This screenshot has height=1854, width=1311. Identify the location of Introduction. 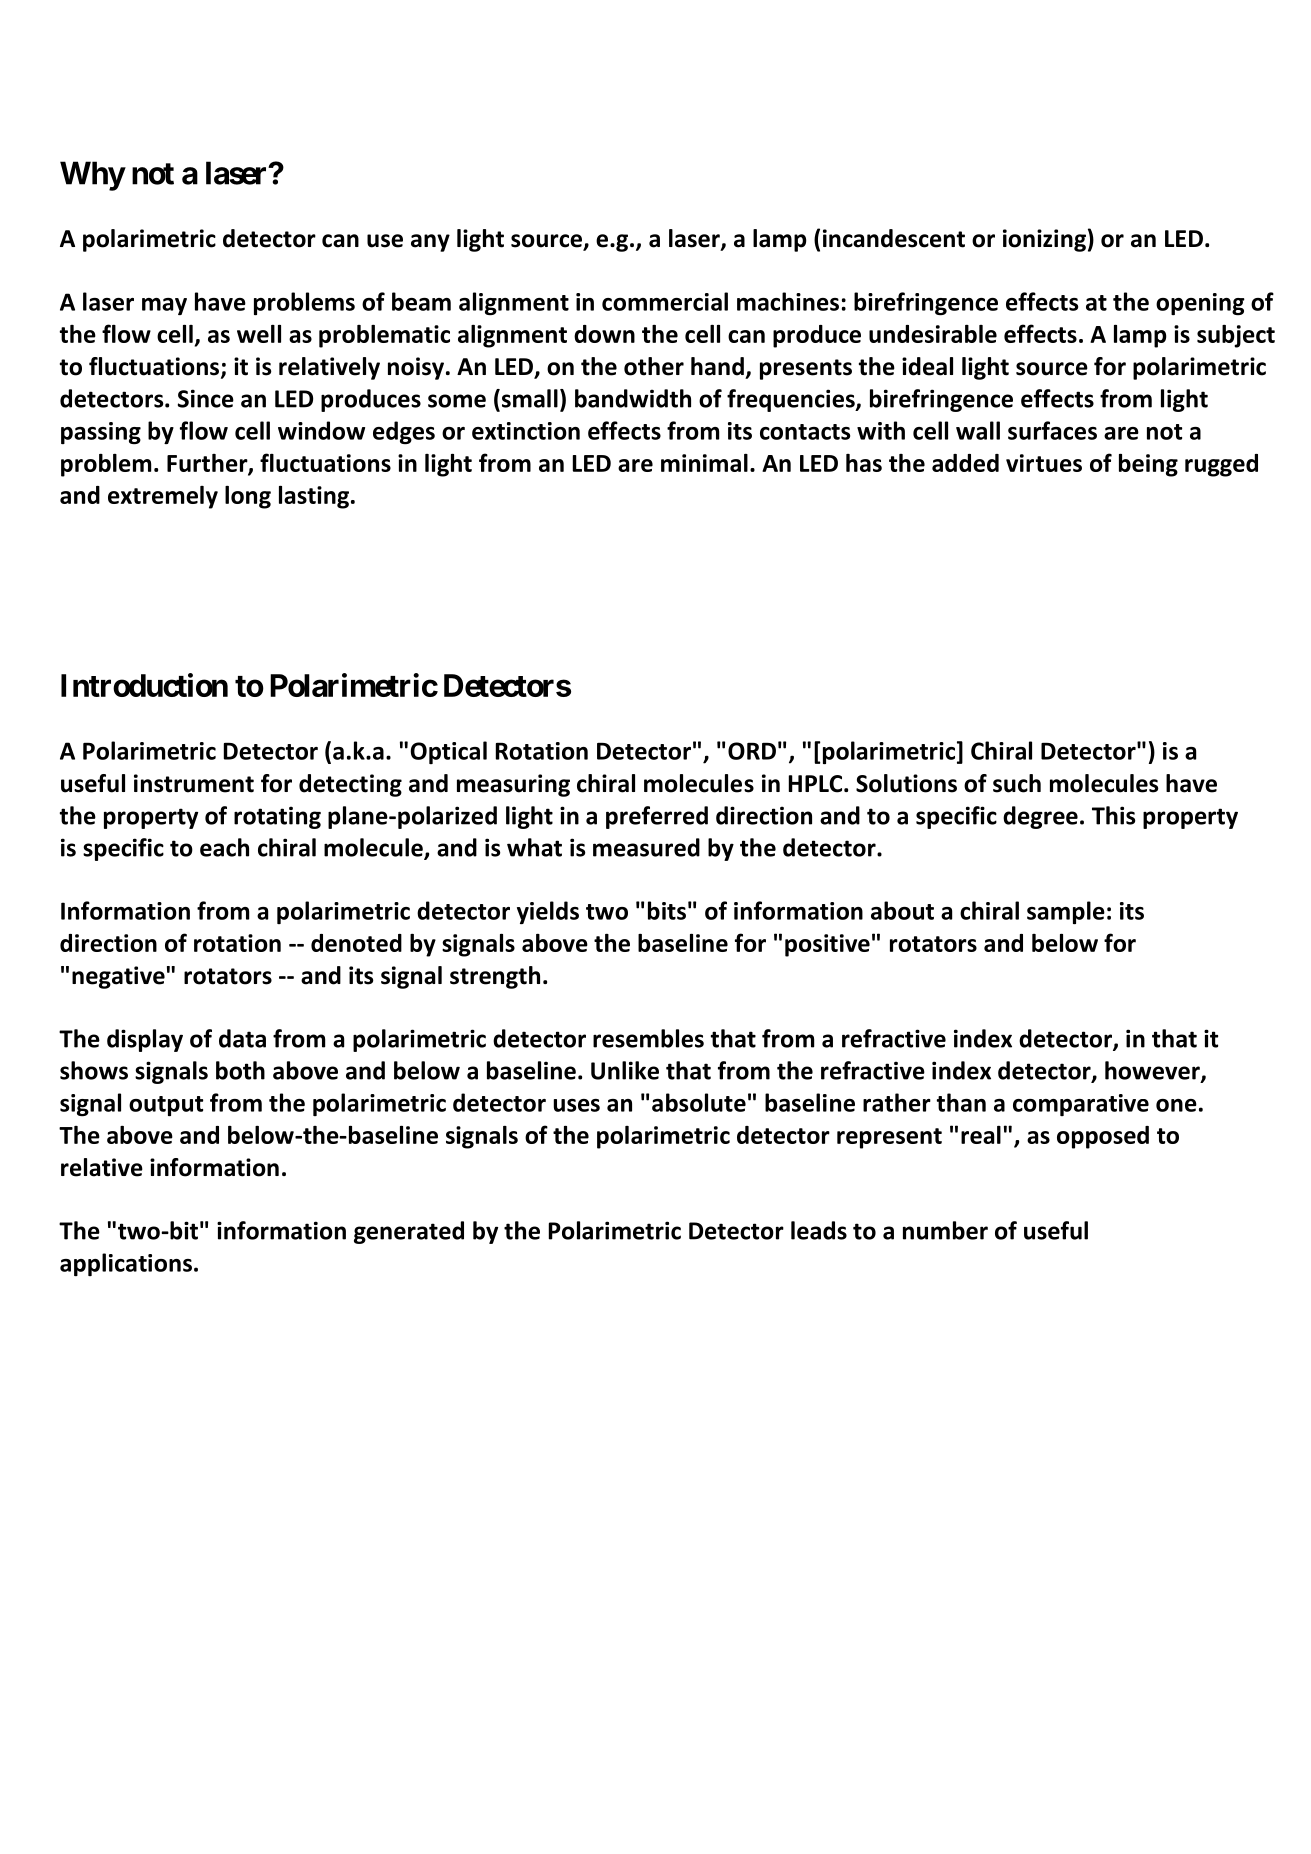
(144, 685).
